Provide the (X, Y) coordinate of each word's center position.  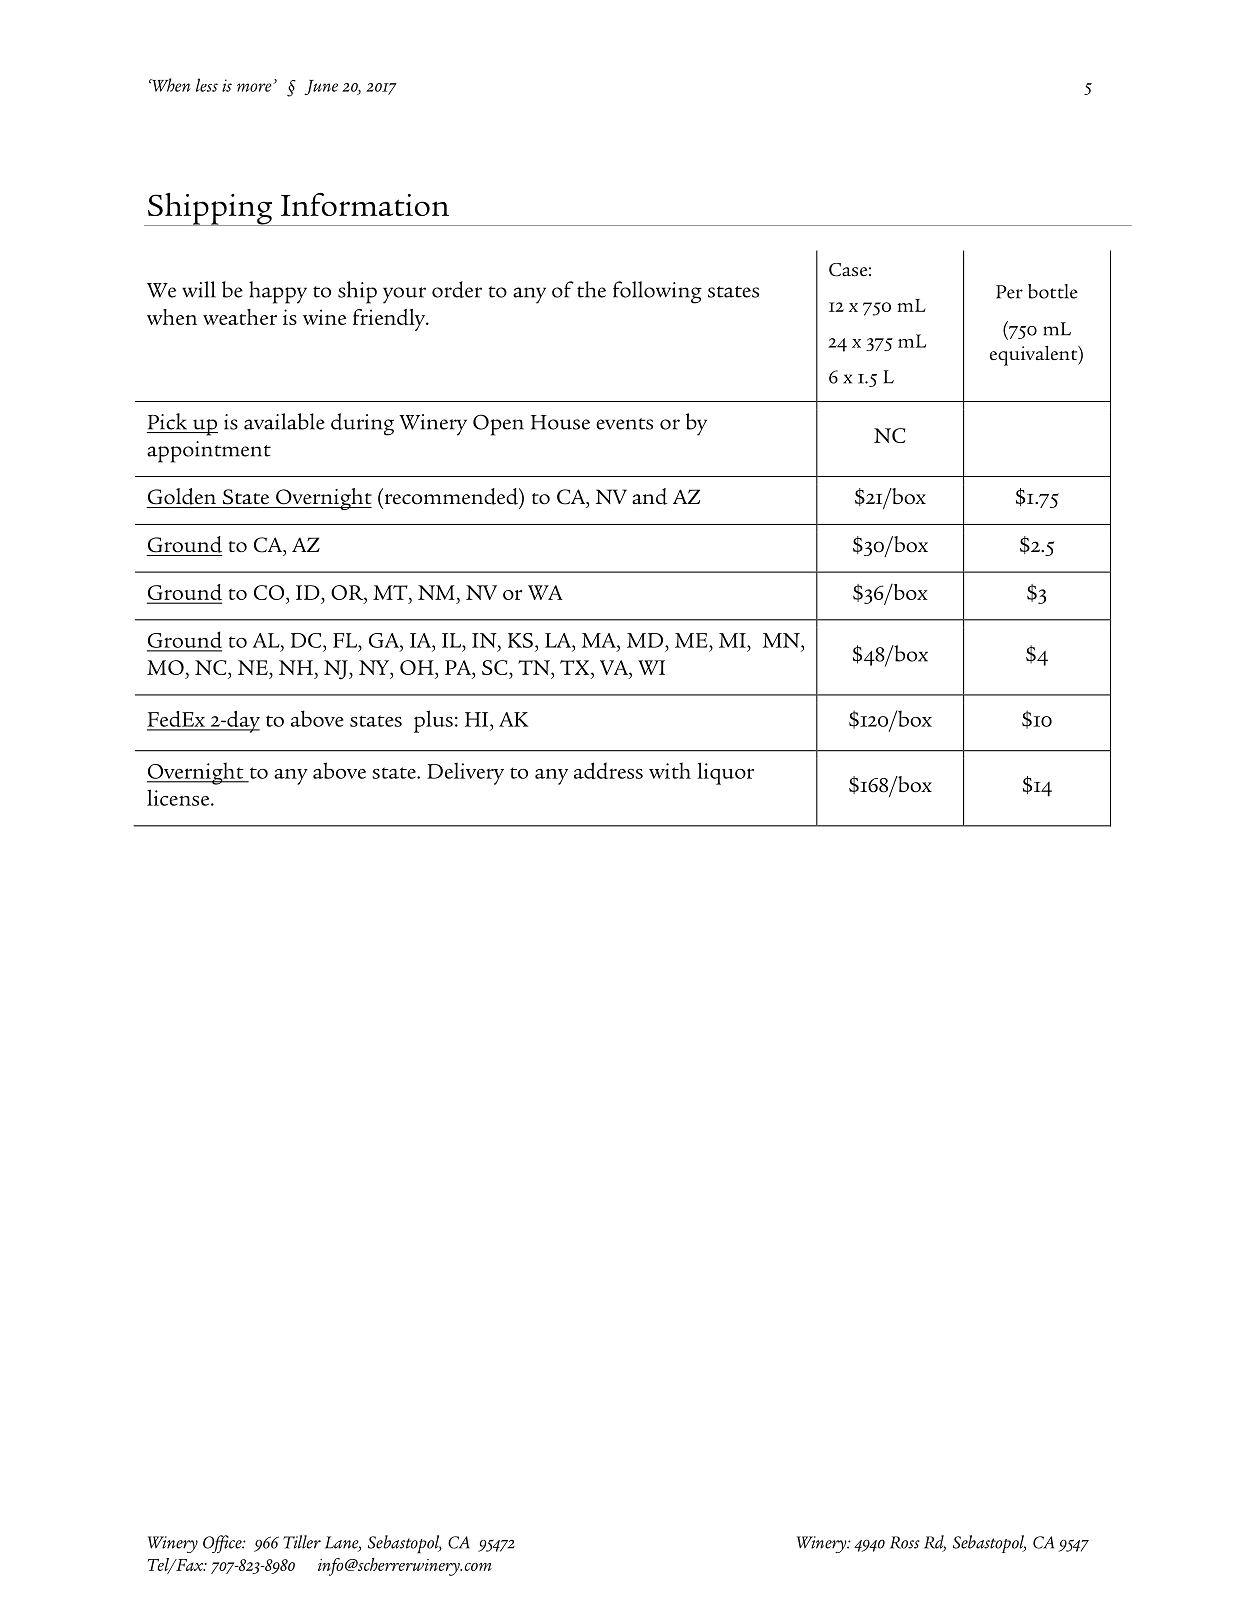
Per (1009, 292)
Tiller (302, 1542)
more (255, 87)
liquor (725, 773)
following (657, 292)
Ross (905, 1542)
